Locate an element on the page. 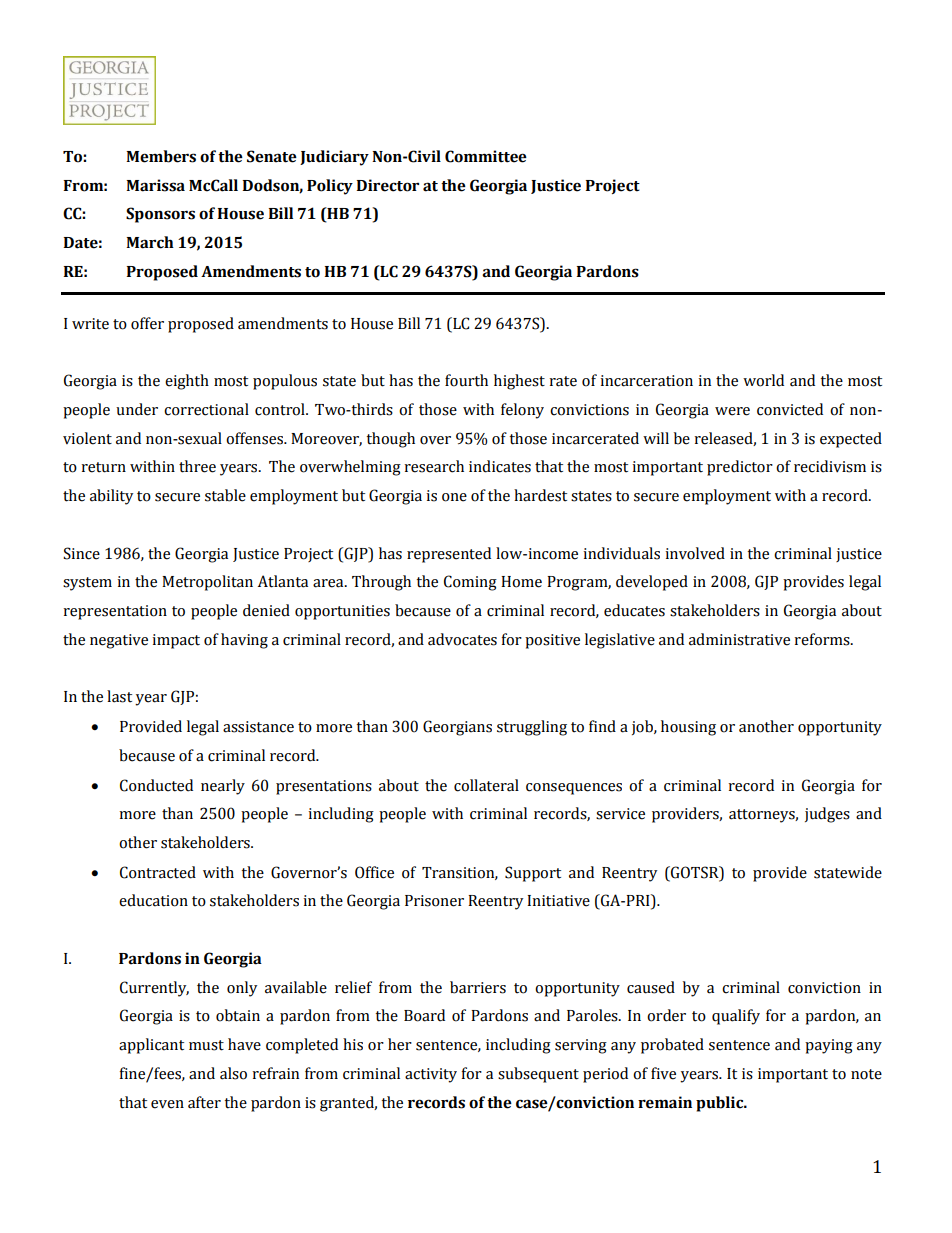 This page has width=952, height=1233. activity is located at coordinates (431, 1075).
